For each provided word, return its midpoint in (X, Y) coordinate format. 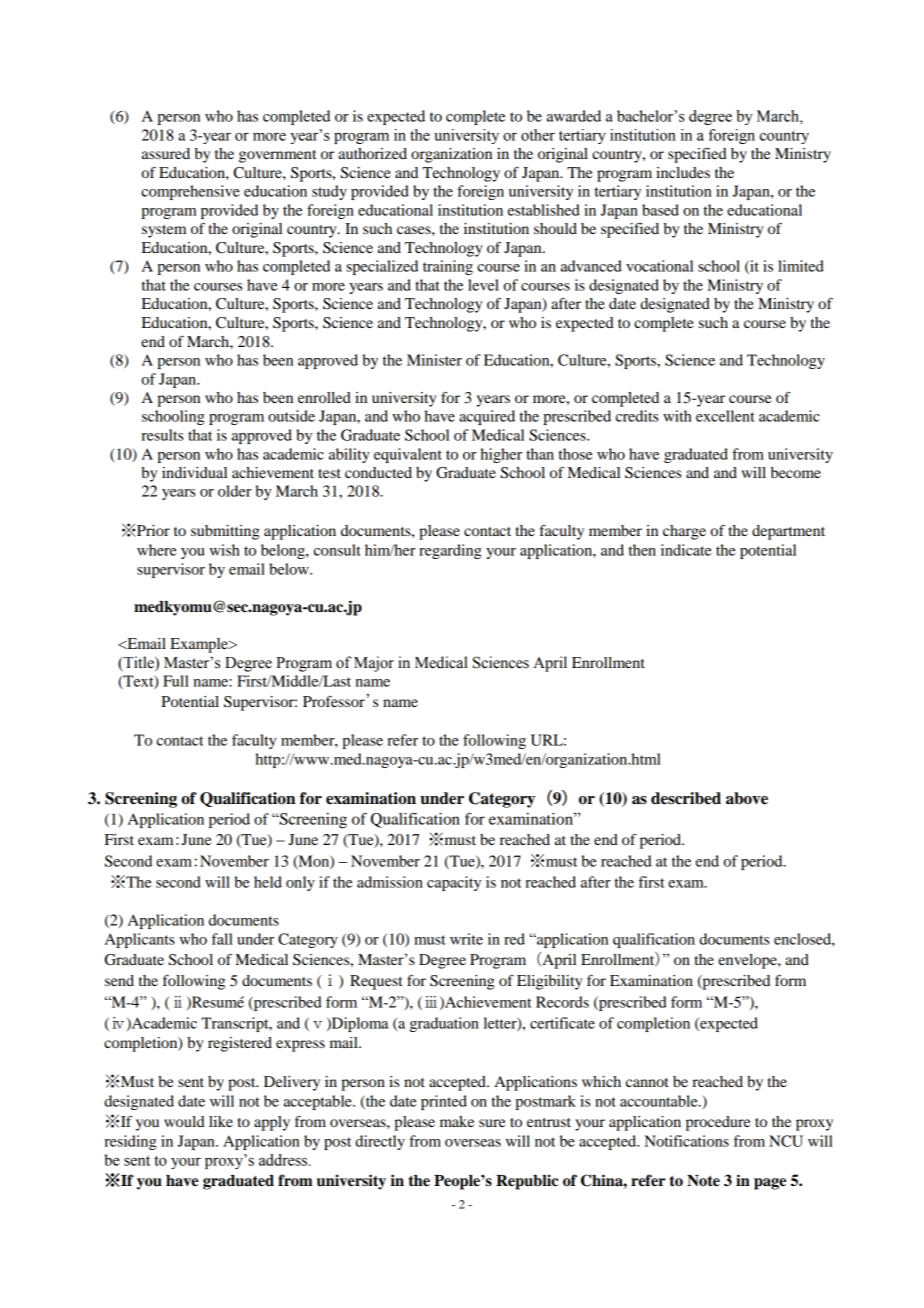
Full (176, 681)
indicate (686, 550)
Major (374, 664)
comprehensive (190, 192)
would (184, 1121)
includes (683, 172)
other (538, 135)
